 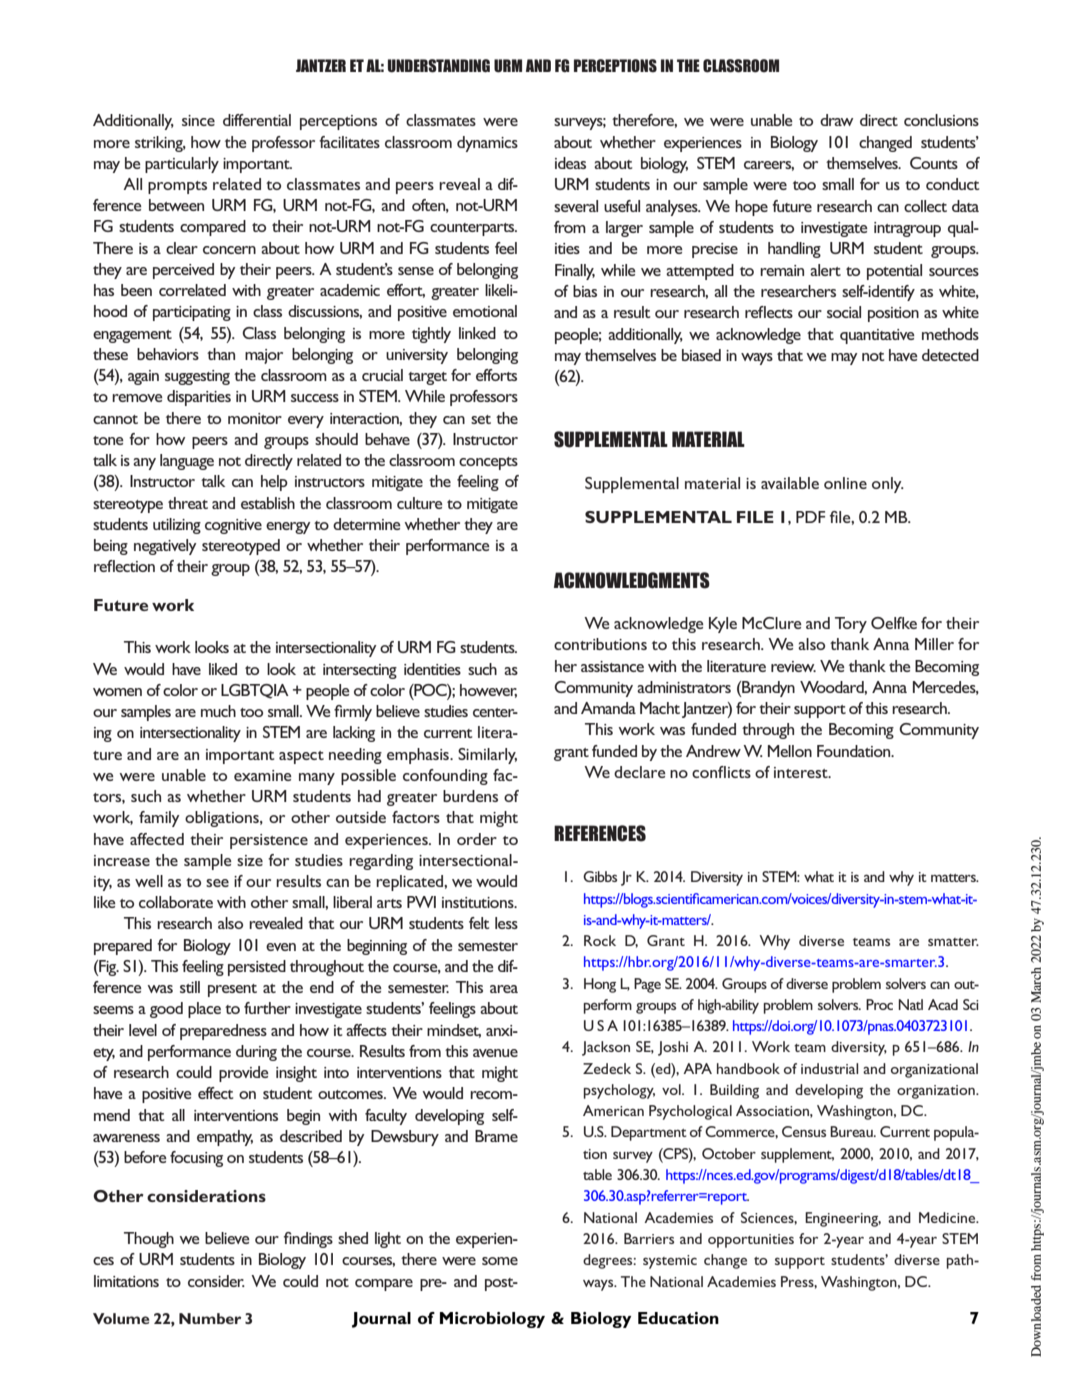 I want to click on however, so click(x=488, y=691).
